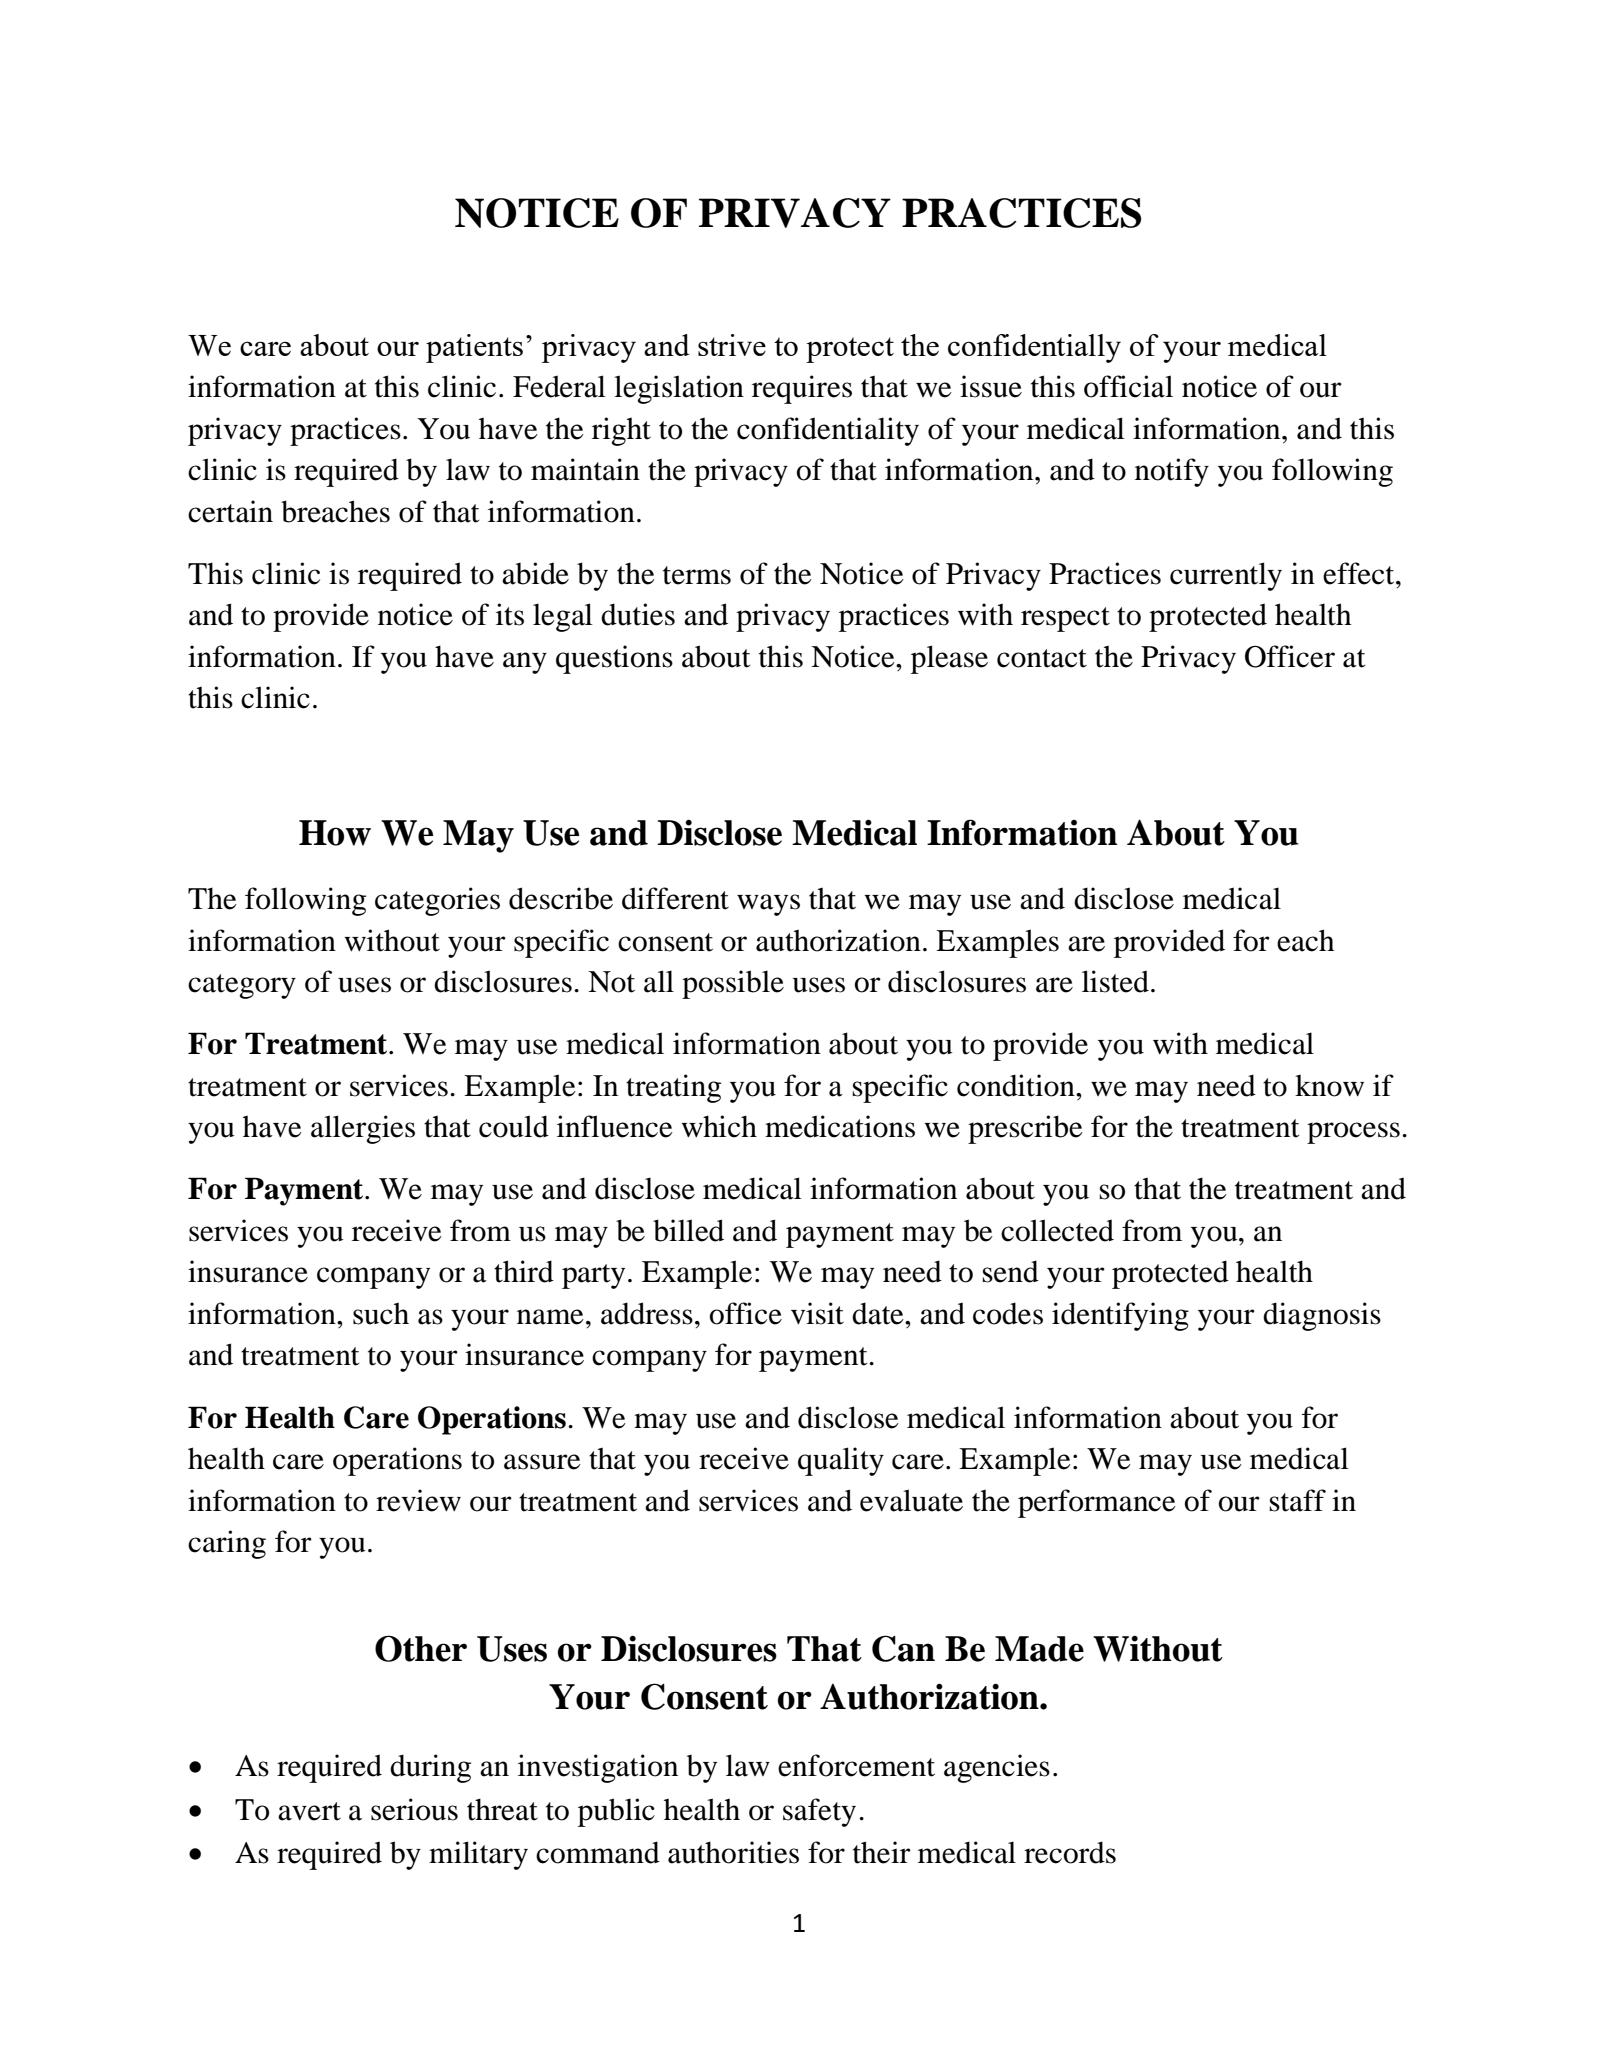 The height and width of the image is (2068, 1598). I want to click on serious, so click(414, 1809).
